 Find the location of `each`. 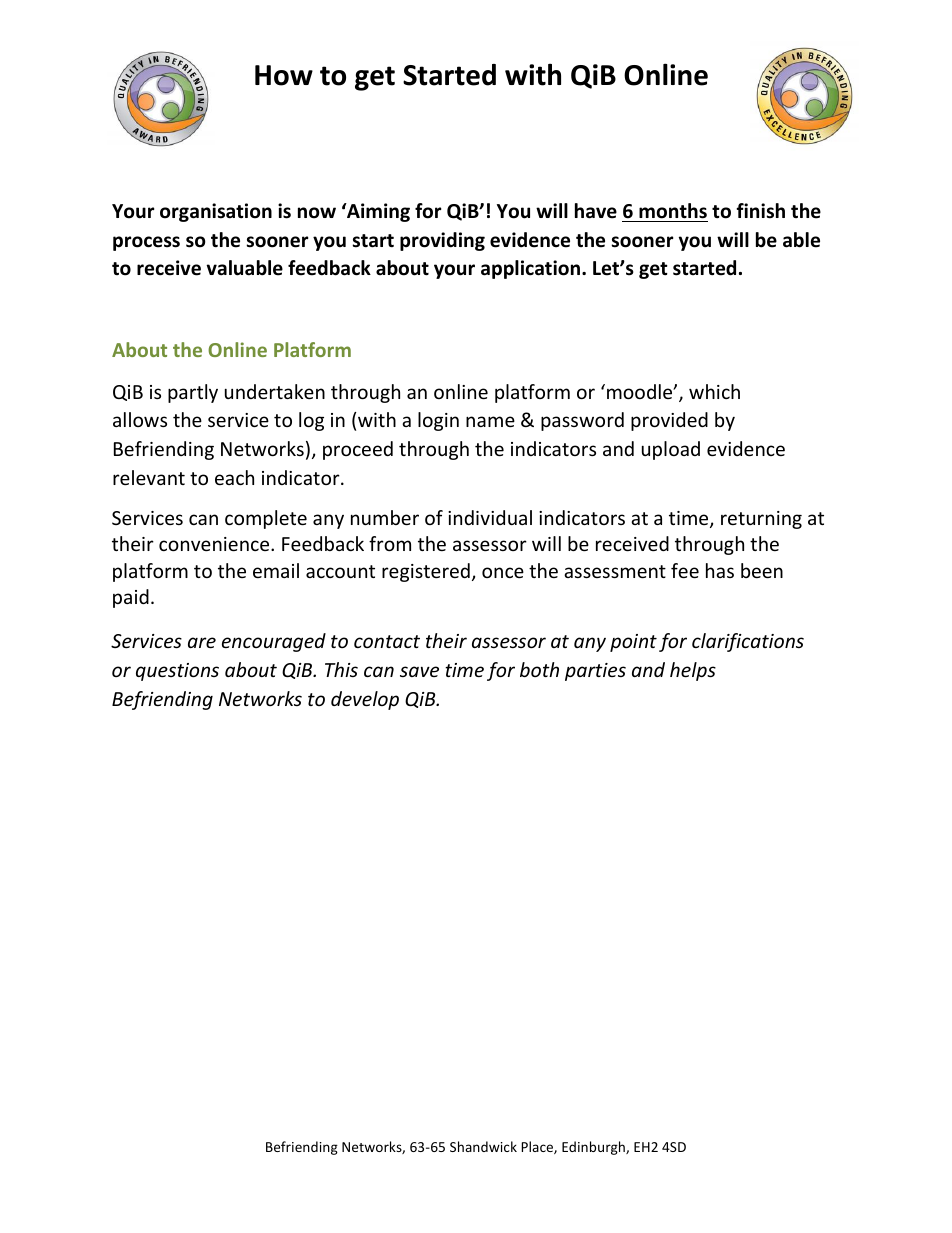

each is located at coordinates (234, 477).
